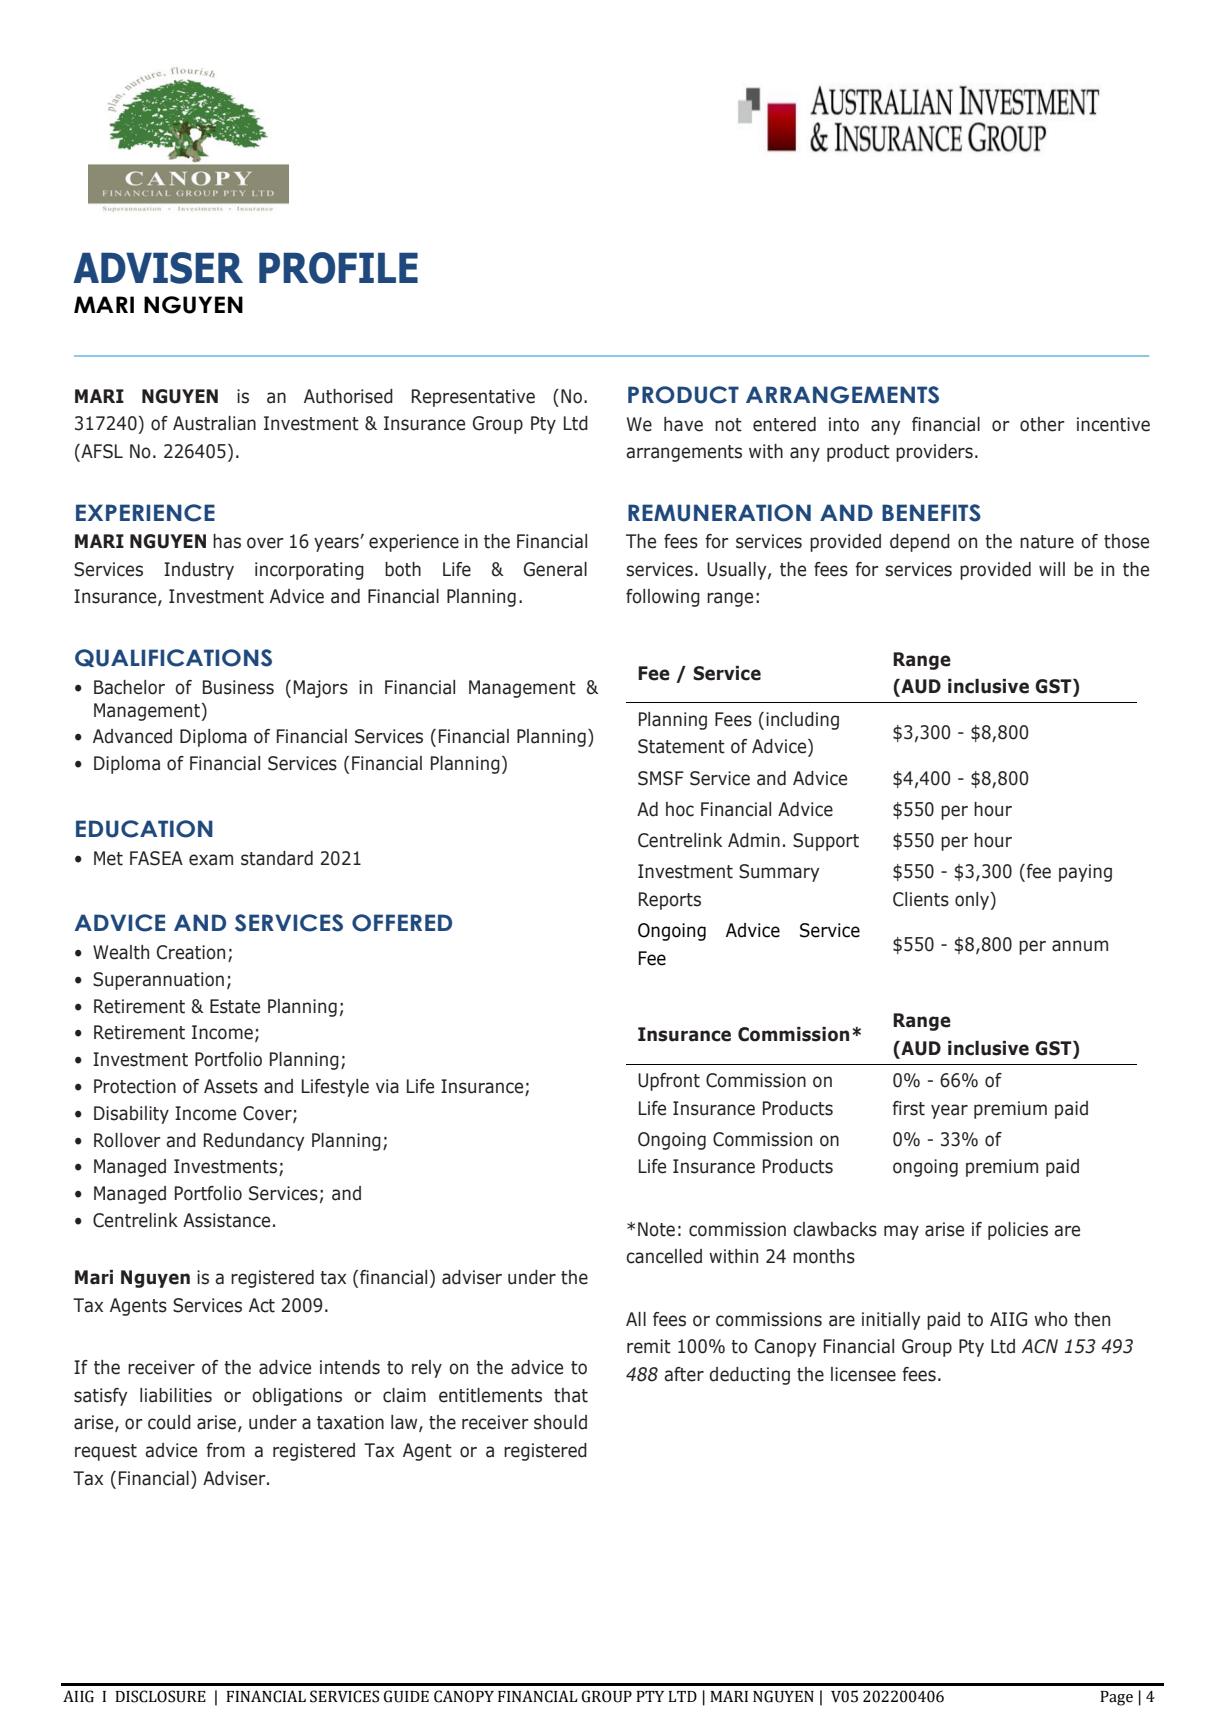 The image size is (1224, 1730). What do you see at coordinates (406, 1696) in the screenshot?
I see `GUIDE` at bounding box center [406, 1696].
